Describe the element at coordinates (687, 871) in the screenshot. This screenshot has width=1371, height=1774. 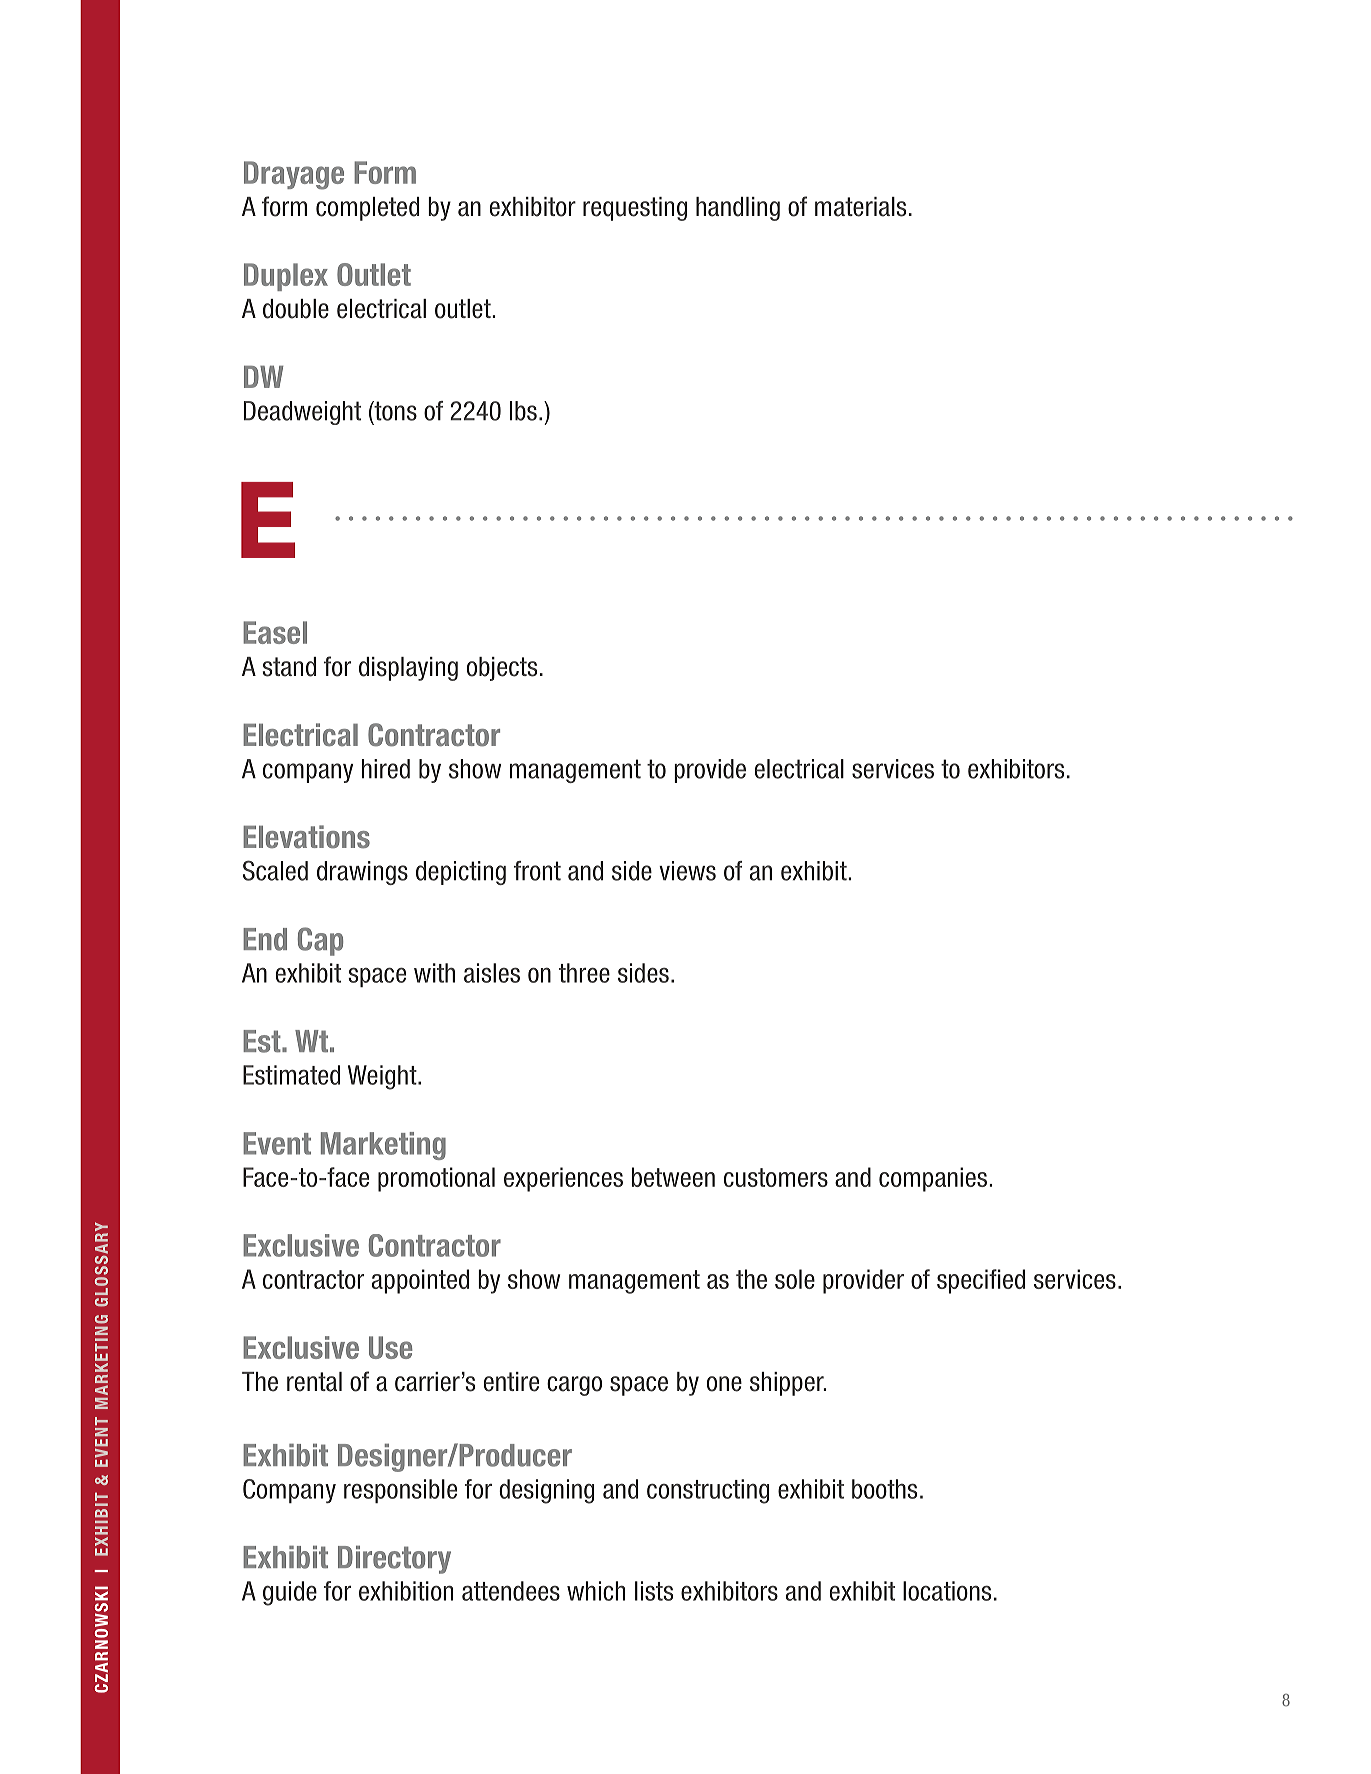
I see `views` at that location.
